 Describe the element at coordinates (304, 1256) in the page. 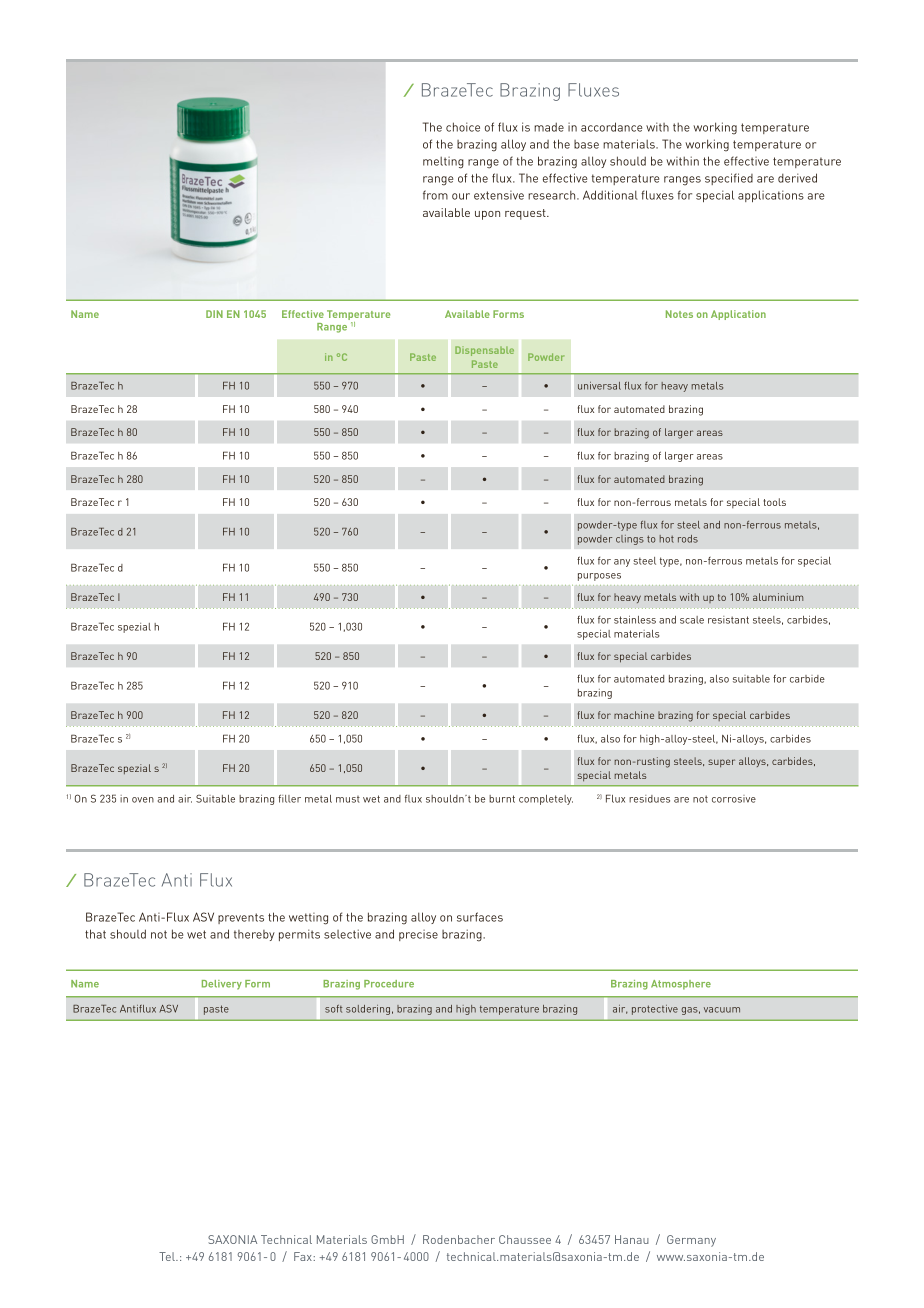

I see `Fax` at that location.
